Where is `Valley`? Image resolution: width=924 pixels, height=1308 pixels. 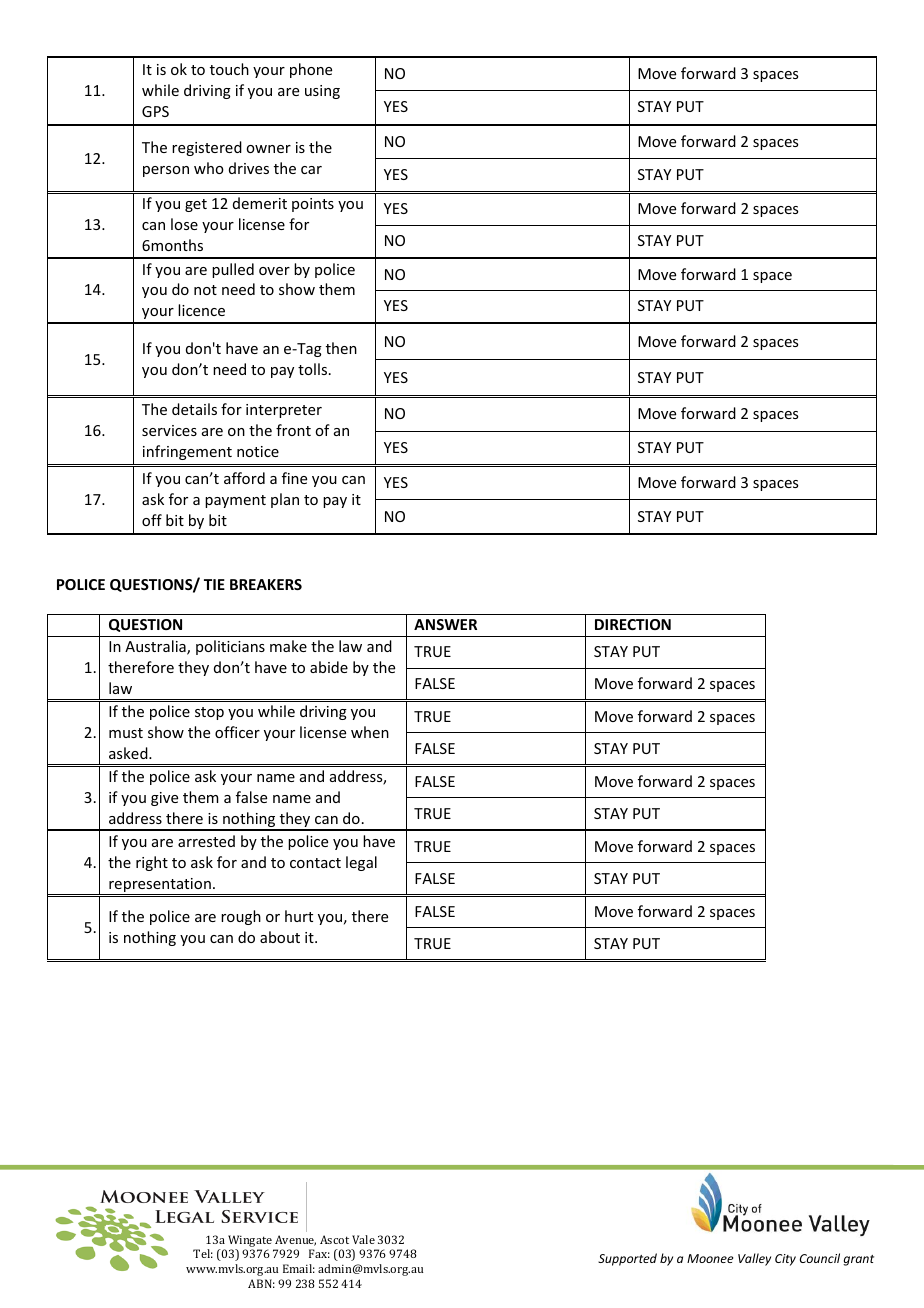 Valley is located at coordinates (754, 1259).
